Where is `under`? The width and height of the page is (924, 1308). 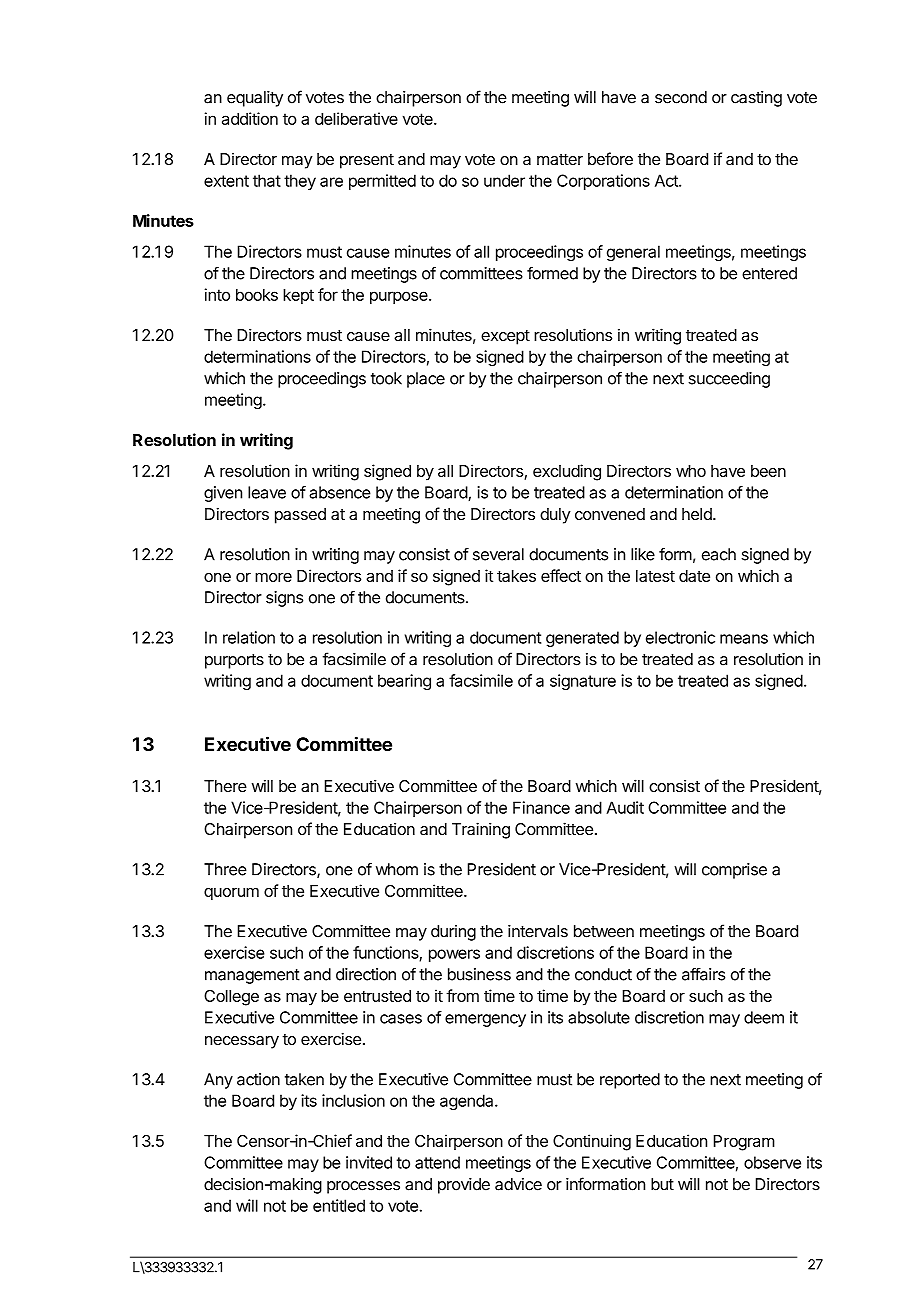
under is located at coordinates (504, 180).
